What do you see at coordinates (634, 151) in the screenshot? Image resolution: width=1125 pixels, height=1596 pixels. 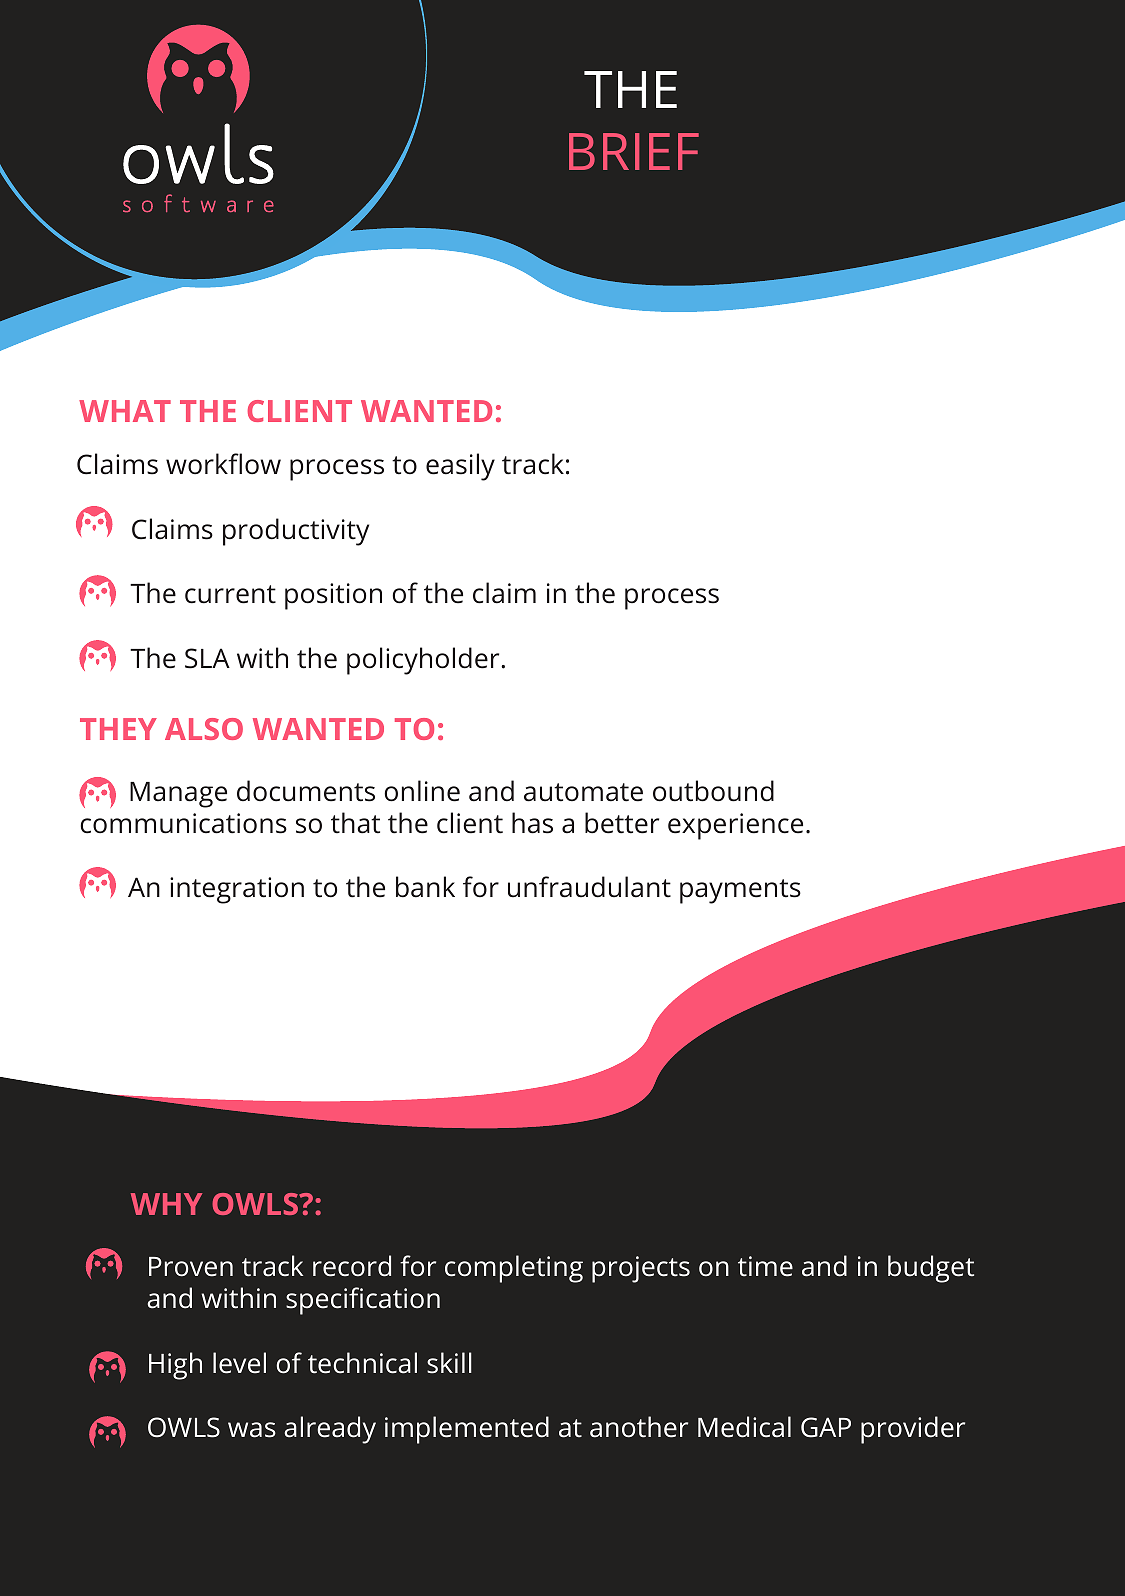 I see `BRIEF` at bounding box center [634, 151].
